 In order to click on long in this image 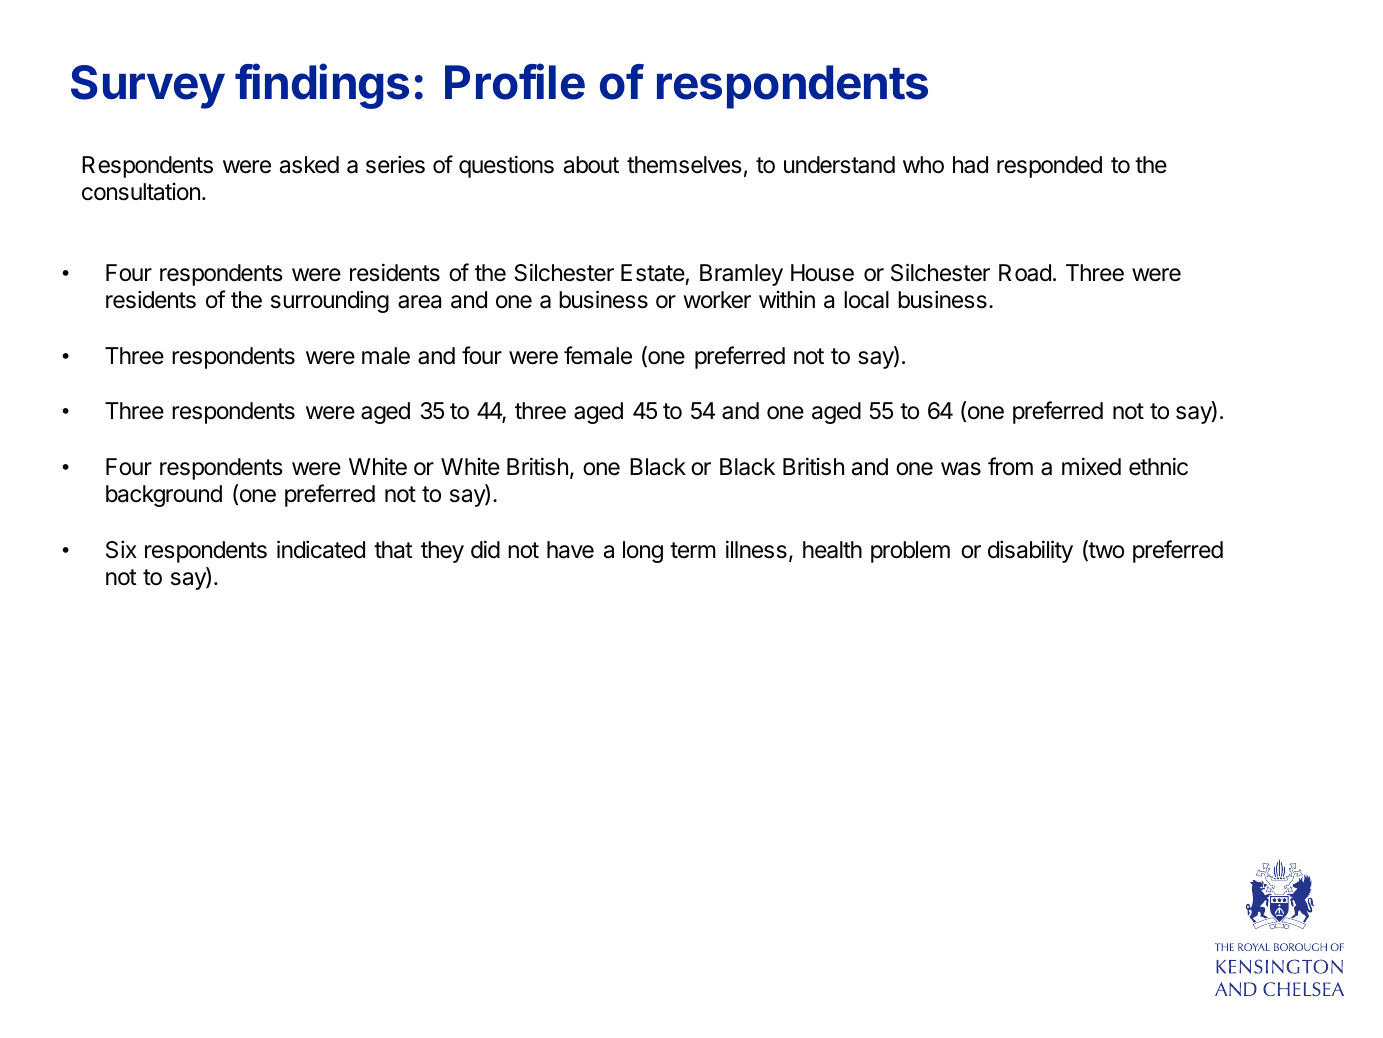, I will do `click(643, 552)`.
